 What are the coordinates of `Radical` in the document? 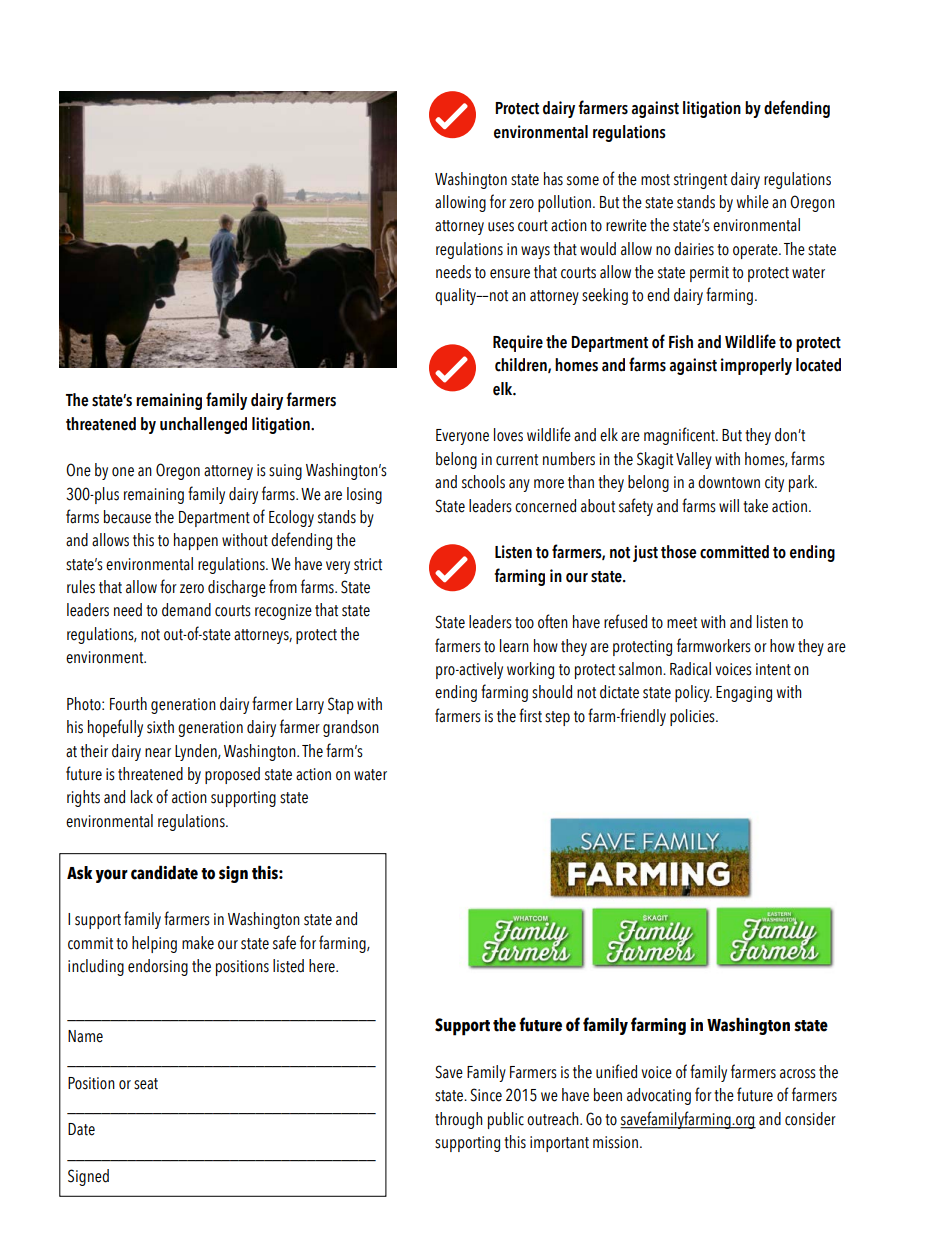 It's located at (690, 669).
